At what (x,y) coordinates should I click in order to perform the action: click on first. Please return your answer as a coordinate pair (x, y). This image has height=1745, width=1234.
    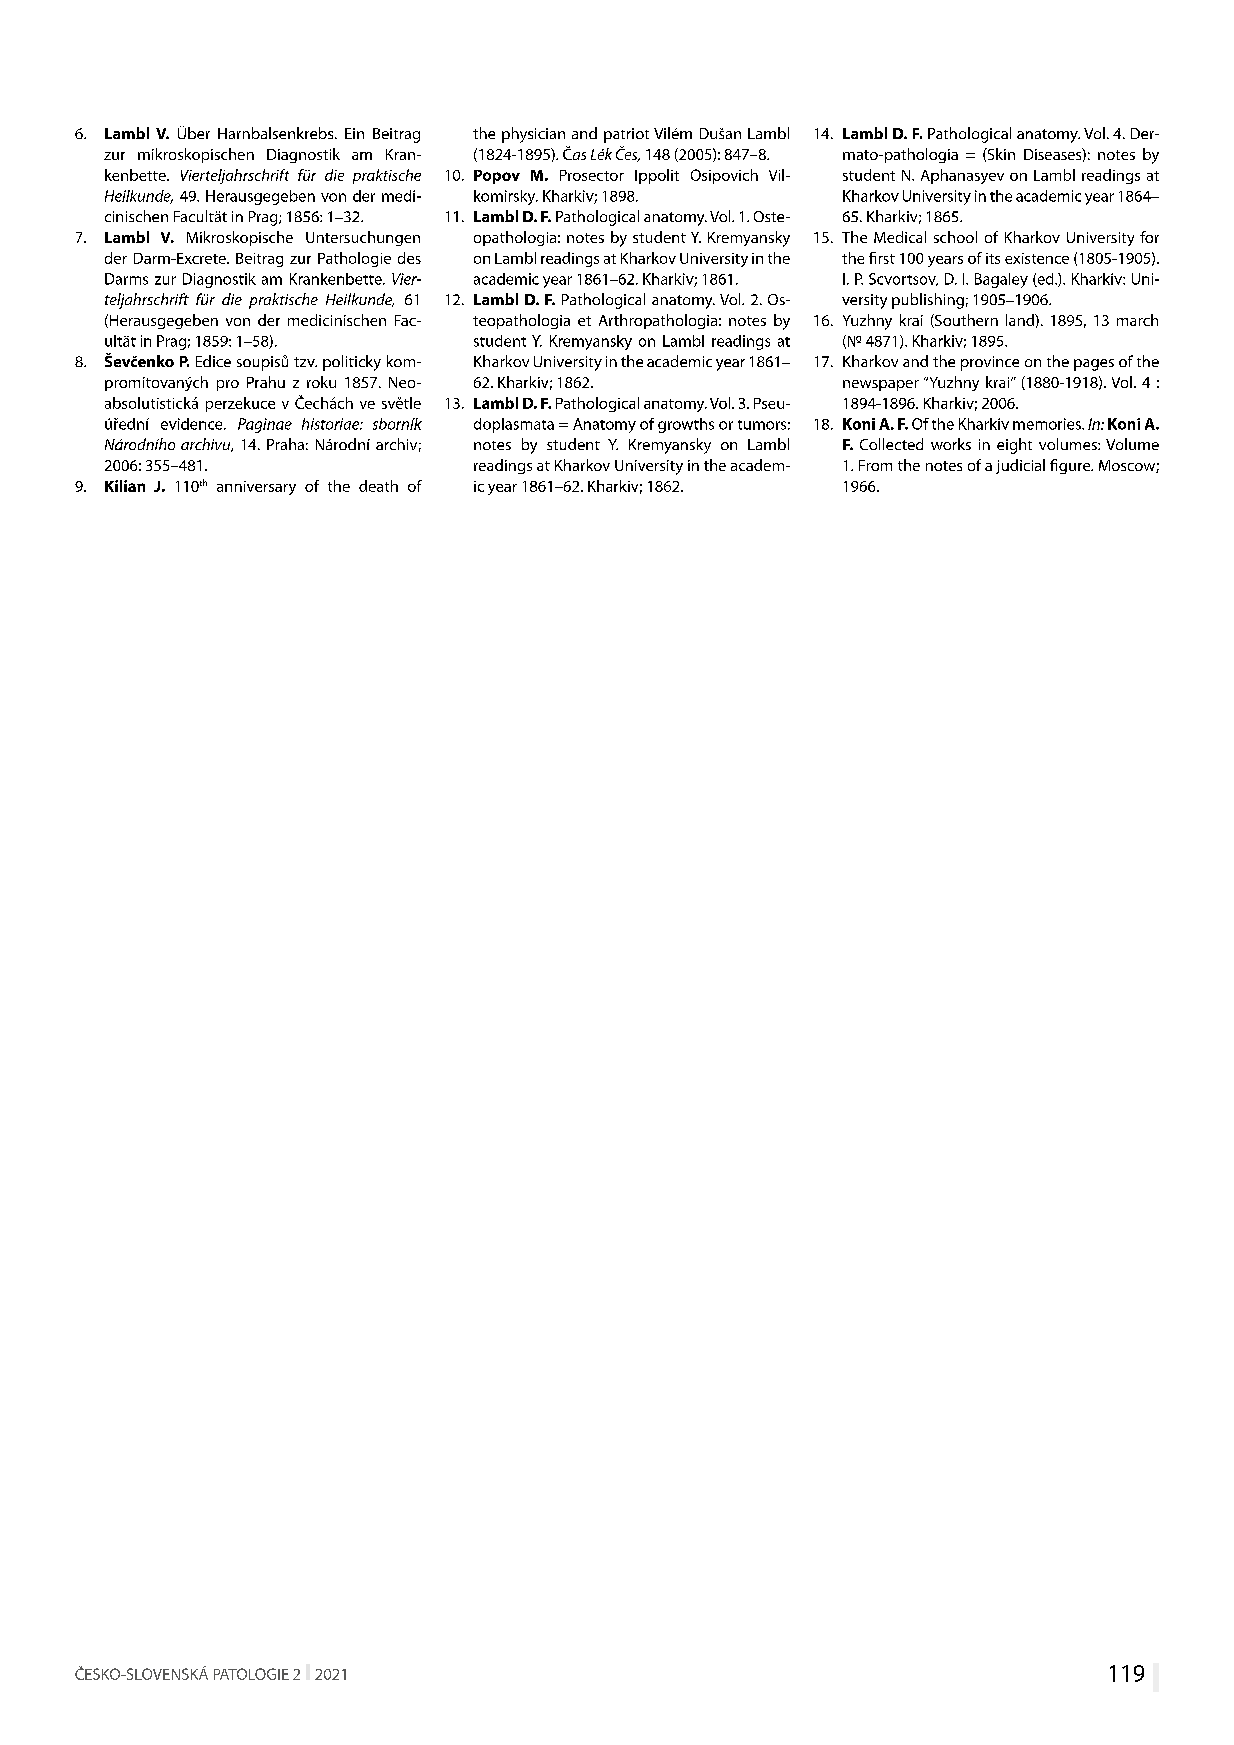
    Looking at the image, I should click on (882, 258).
